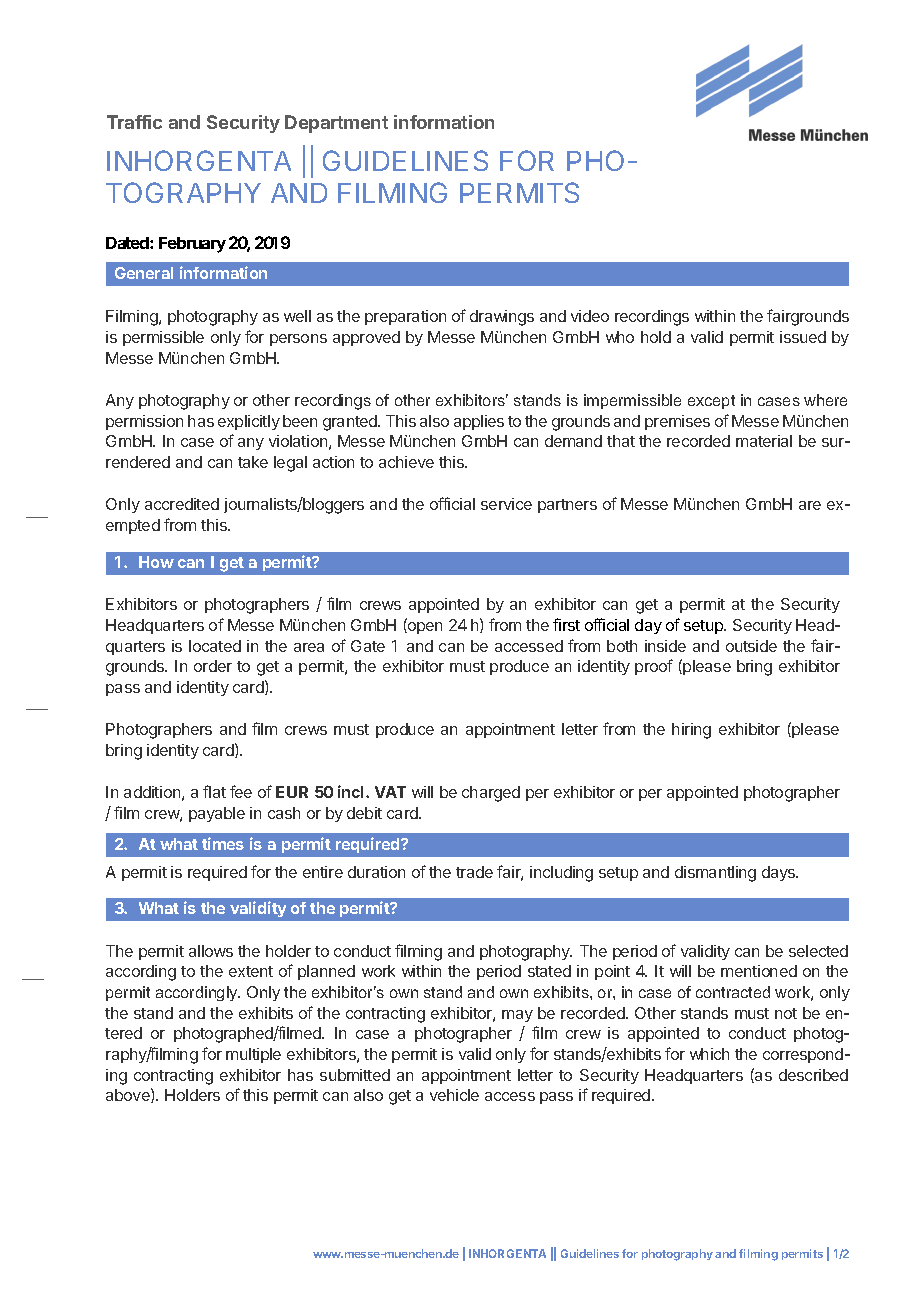 The width and height of the screenshot is (924, 1308). I want to click on issued, so click(803, 337).
